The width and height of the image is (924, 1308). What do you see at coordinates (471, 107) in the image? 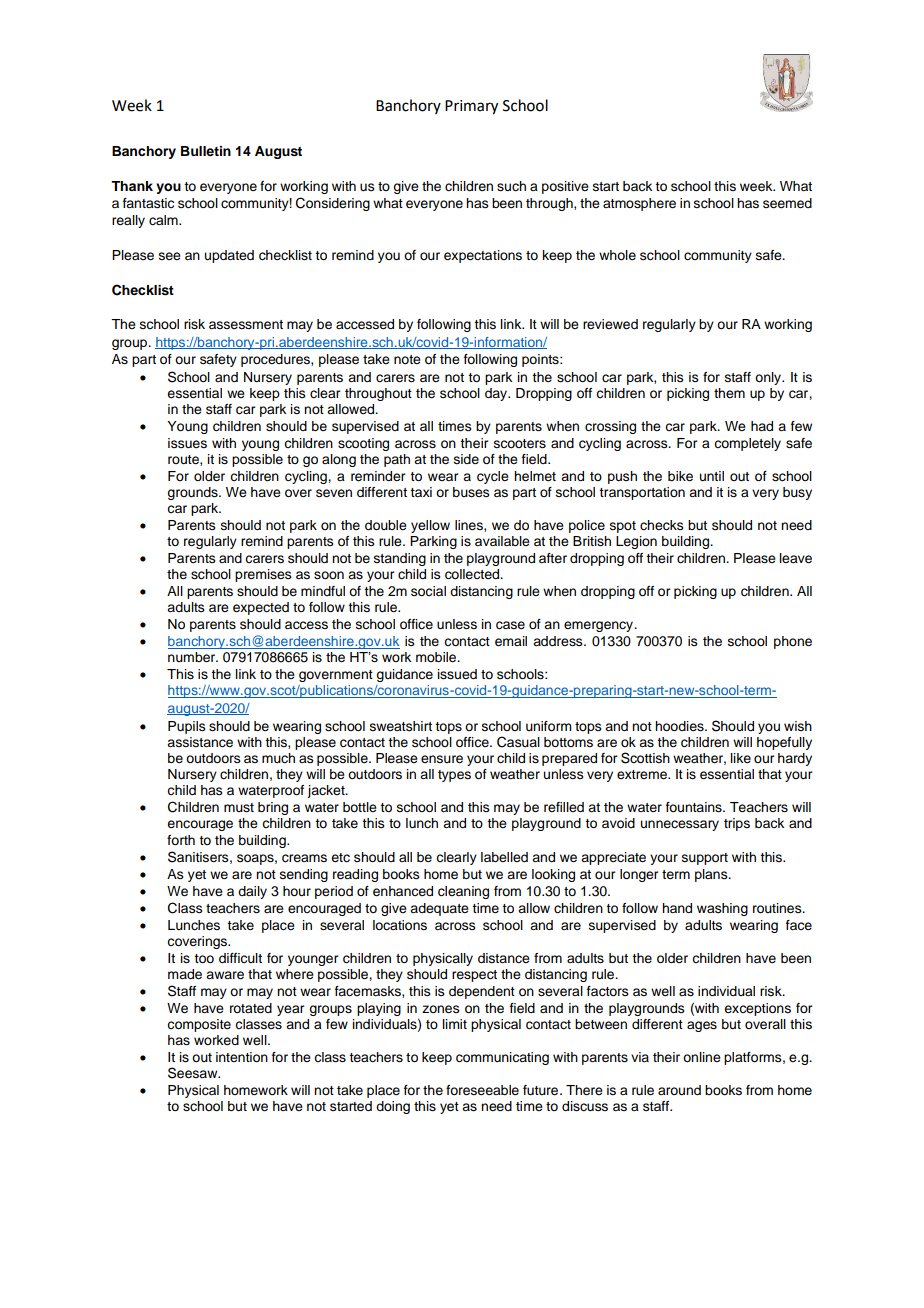
I see `Primary` at bounding box center [471, 107].
